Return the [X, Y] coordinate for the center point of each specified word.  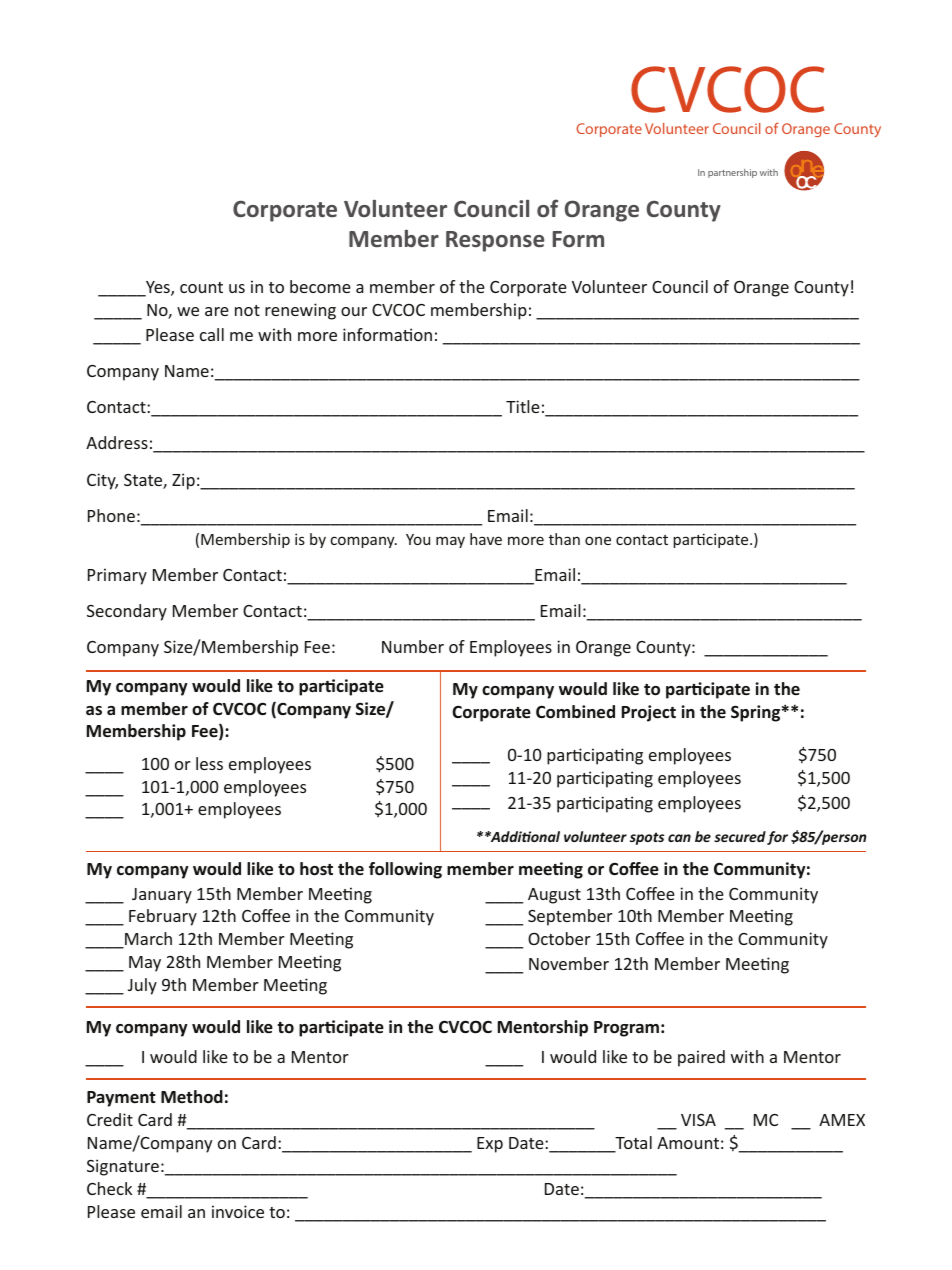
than [564, 539]
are [217, 311]
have [486, 539]
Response [495, 241]
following [405, 870]
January [162, 896]
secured [740, 836]
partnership [732, 173]
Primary [117, 576]
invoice [238, 1211]
